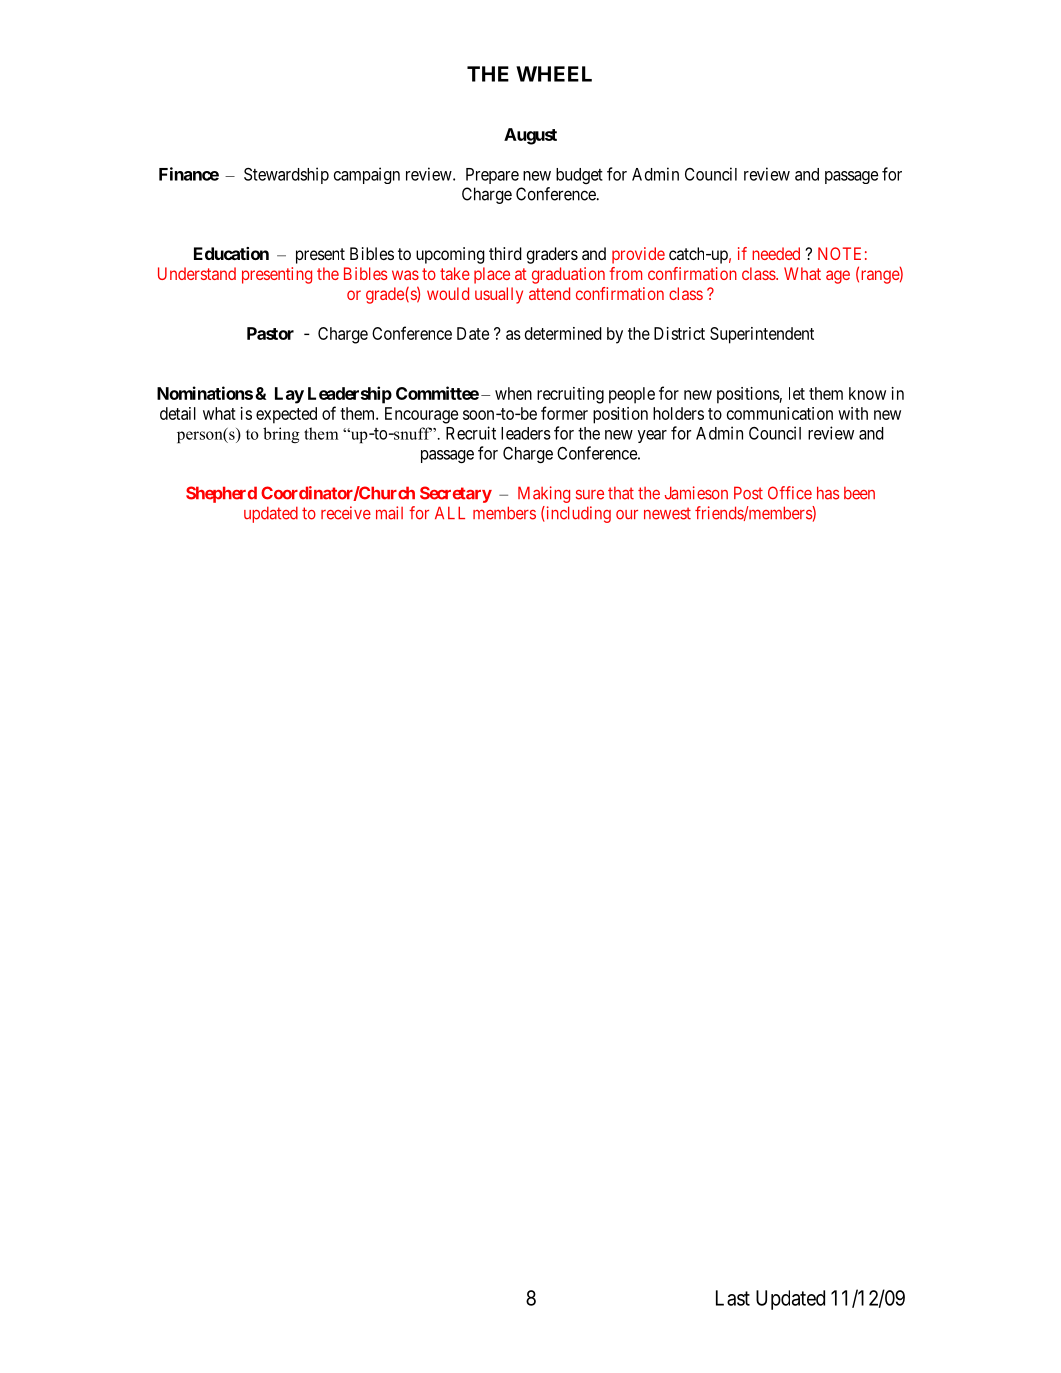 The height and width of the image is (1373, 1061). Describe the element at coordinates (346, 513) in the image. I see `receive` at that location.
